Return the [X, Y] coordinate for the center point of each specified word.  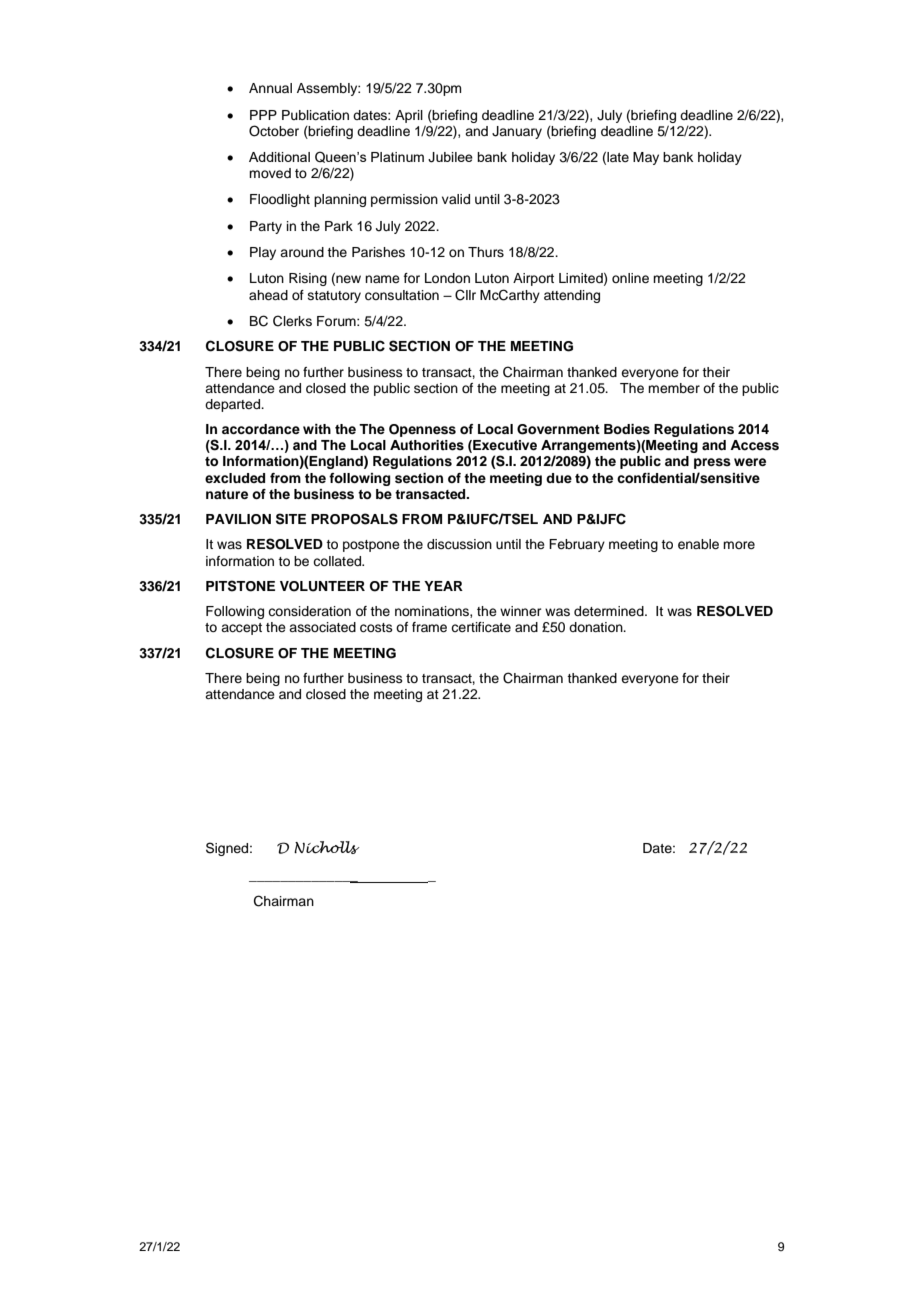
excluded [235, 478]
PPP [263, 115]
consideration [309, 611]
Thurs [486, 252]
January [517, 132]
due [559, 478]
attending [572, 296]
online [630, 278]
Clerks [292, 321]
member [674, 388]
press [712, 463]
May [646, 158]
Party [266, 227]
